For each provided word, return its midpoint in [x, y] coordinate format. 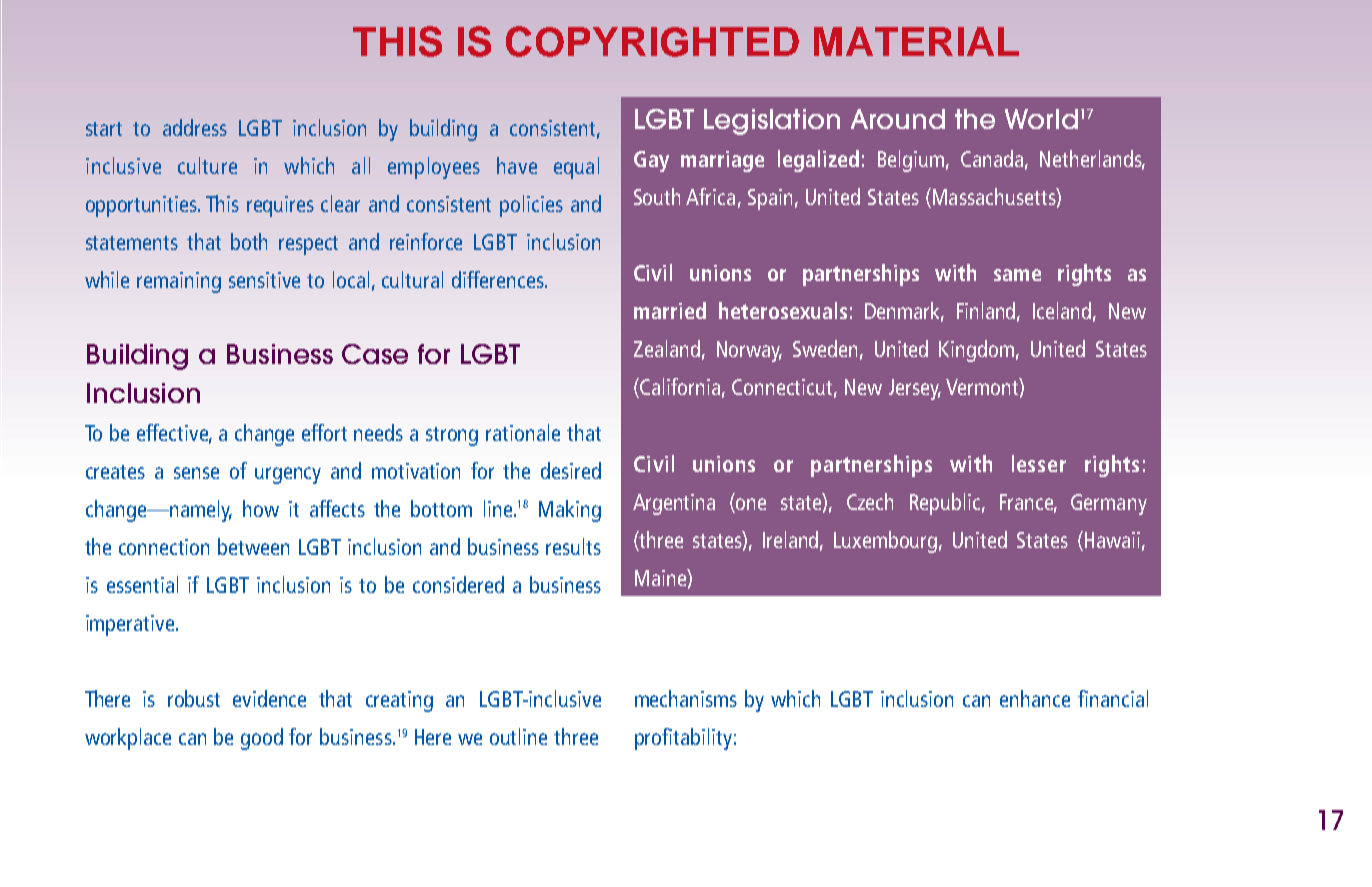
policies [531, 206]
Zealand [667, 348]
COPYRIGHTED [652, 41]
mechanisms [686, 698]
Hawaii [1111, 539]
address [195, 127]
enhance [1035, 698]
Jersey [915, 389]
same [1017, 275]
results [573, 546]
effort [324, 432]
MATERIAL [916, 41]
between [253, 546]
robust [194, 698]
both [249, 241]
